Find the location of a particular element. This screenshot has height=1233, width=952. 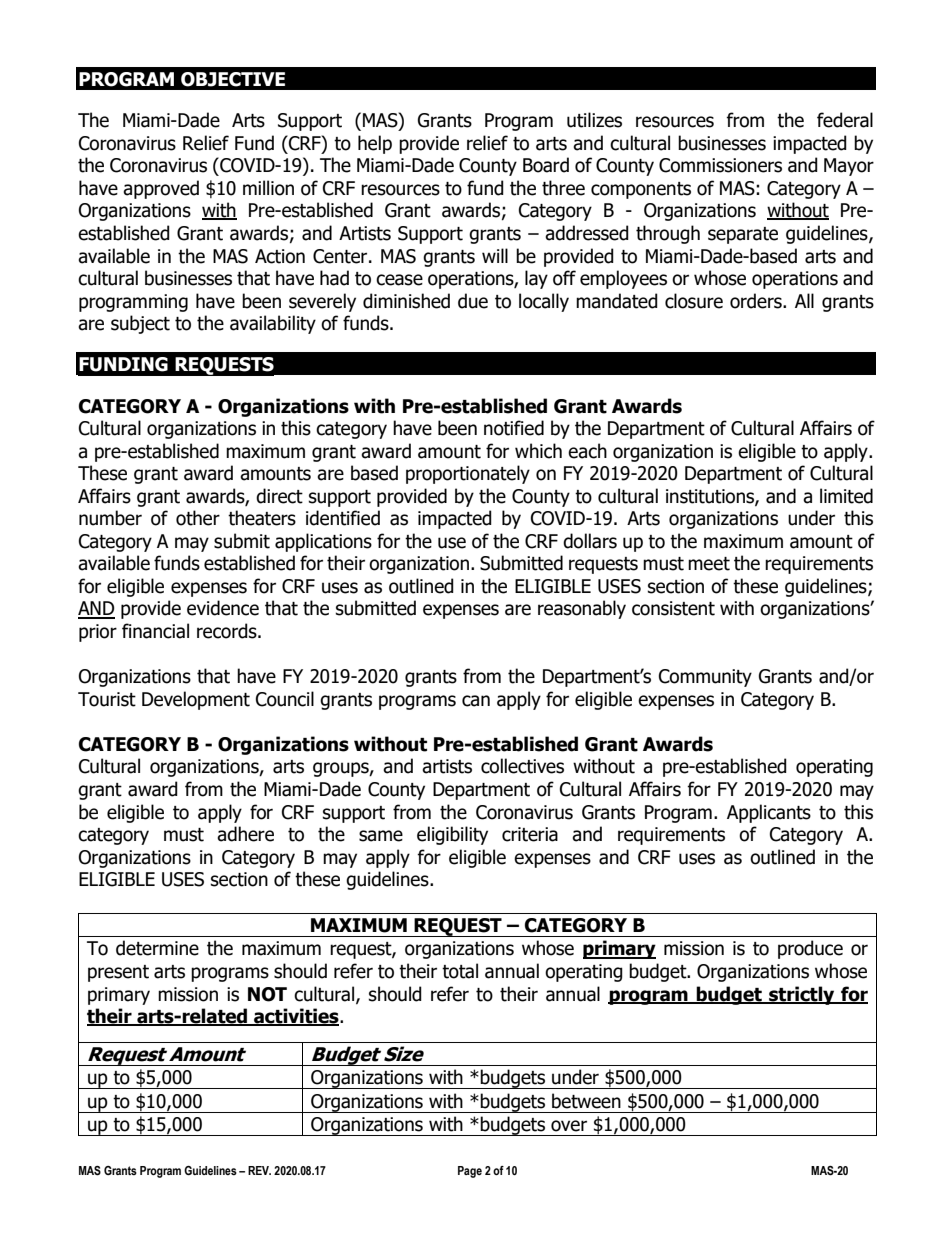

consistent is located at coordinates (673, 608).
